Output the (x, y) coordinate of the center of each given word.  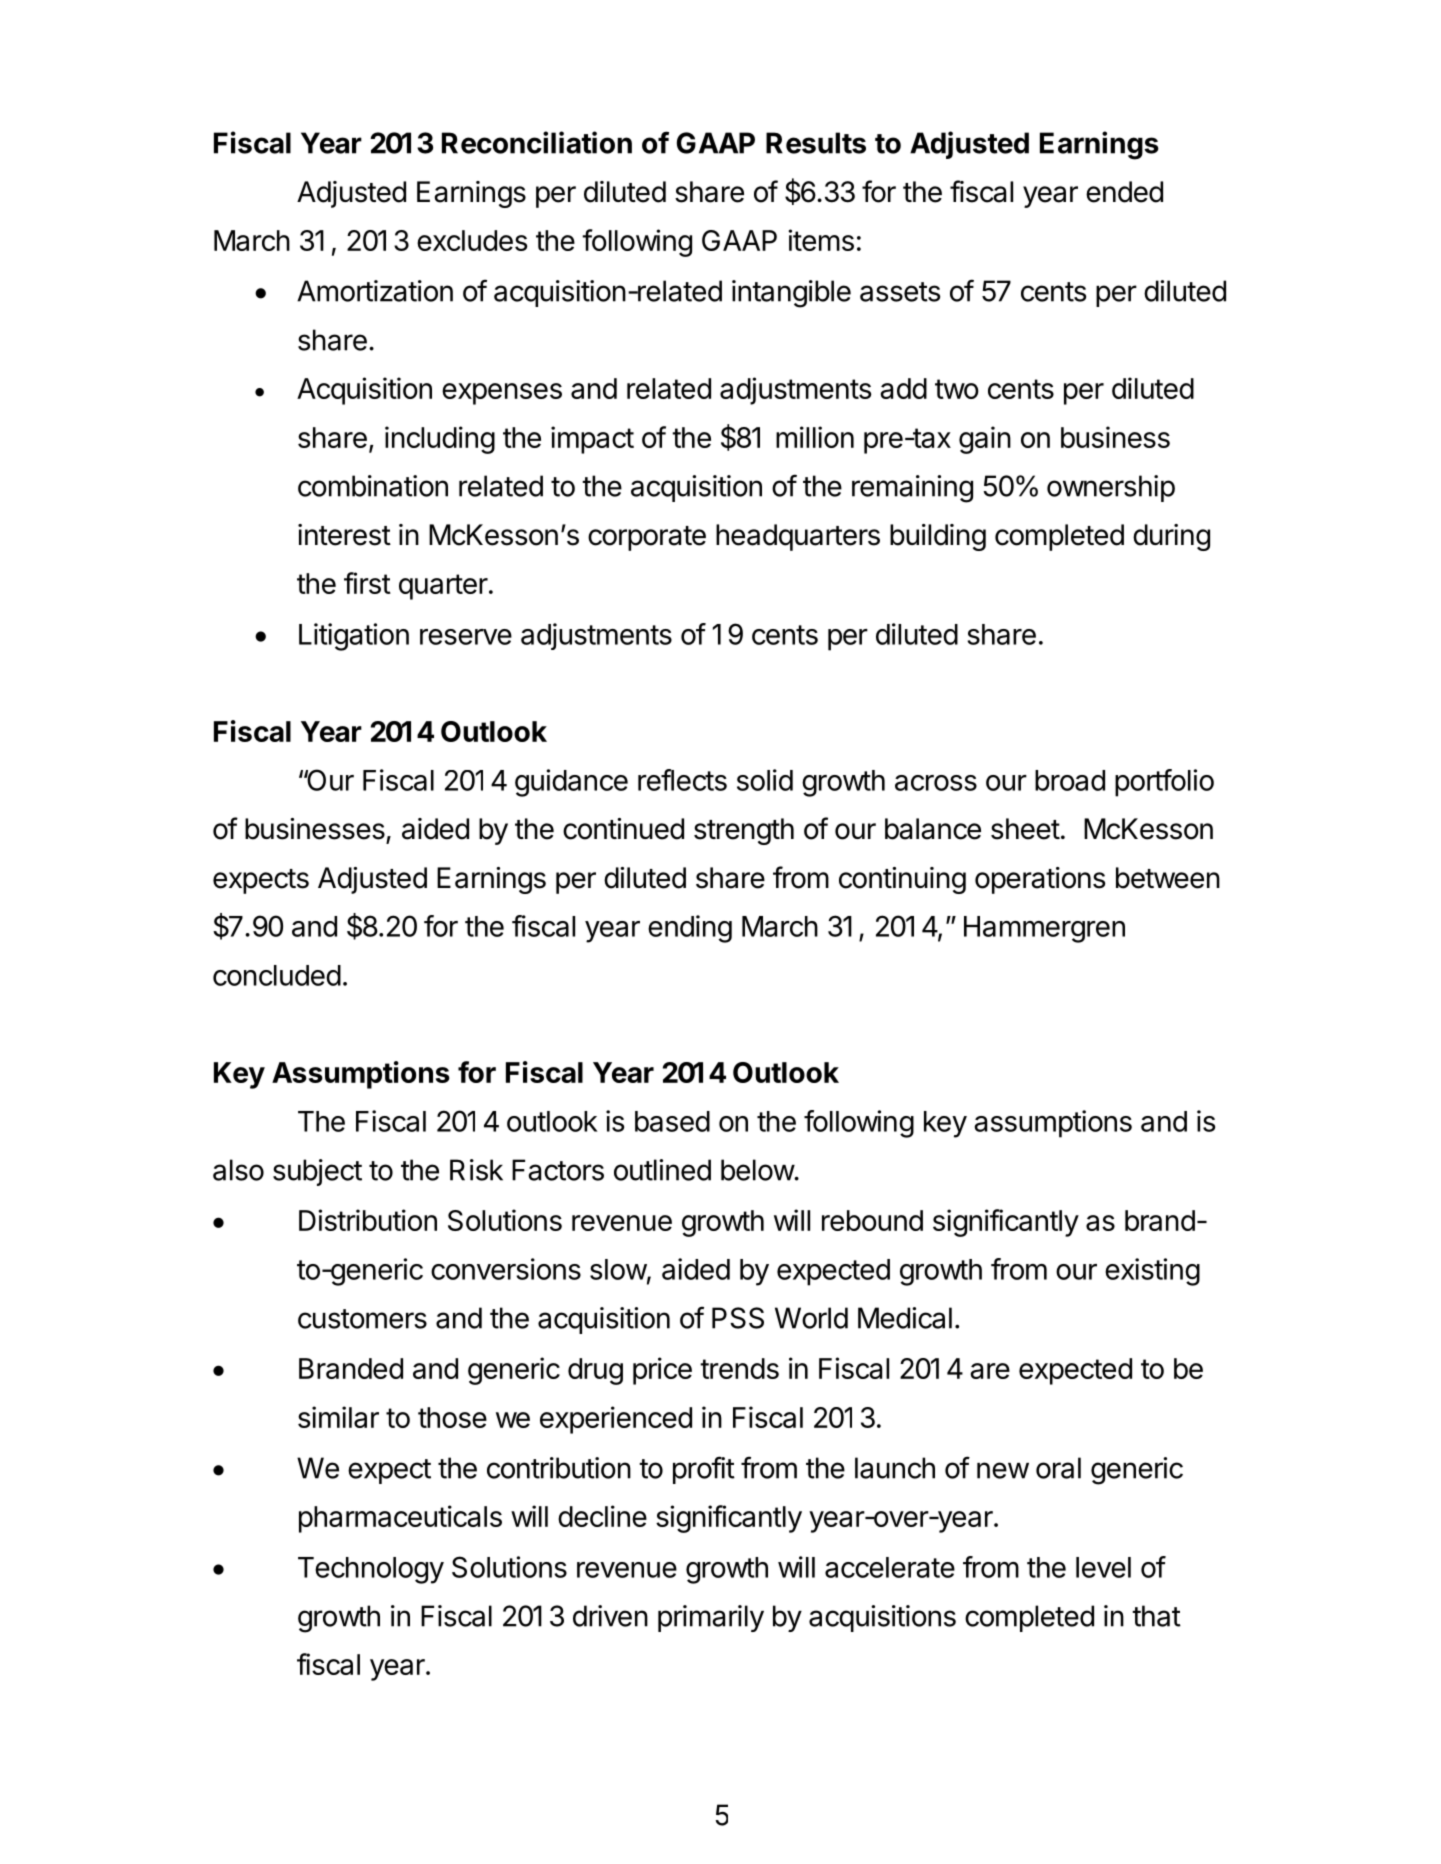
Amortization (375, 291)
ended (1124, 192)
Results (816, 143)
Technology (371, 1570)
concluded (277, 975)
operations (1040, 880)
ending (690, 929)
